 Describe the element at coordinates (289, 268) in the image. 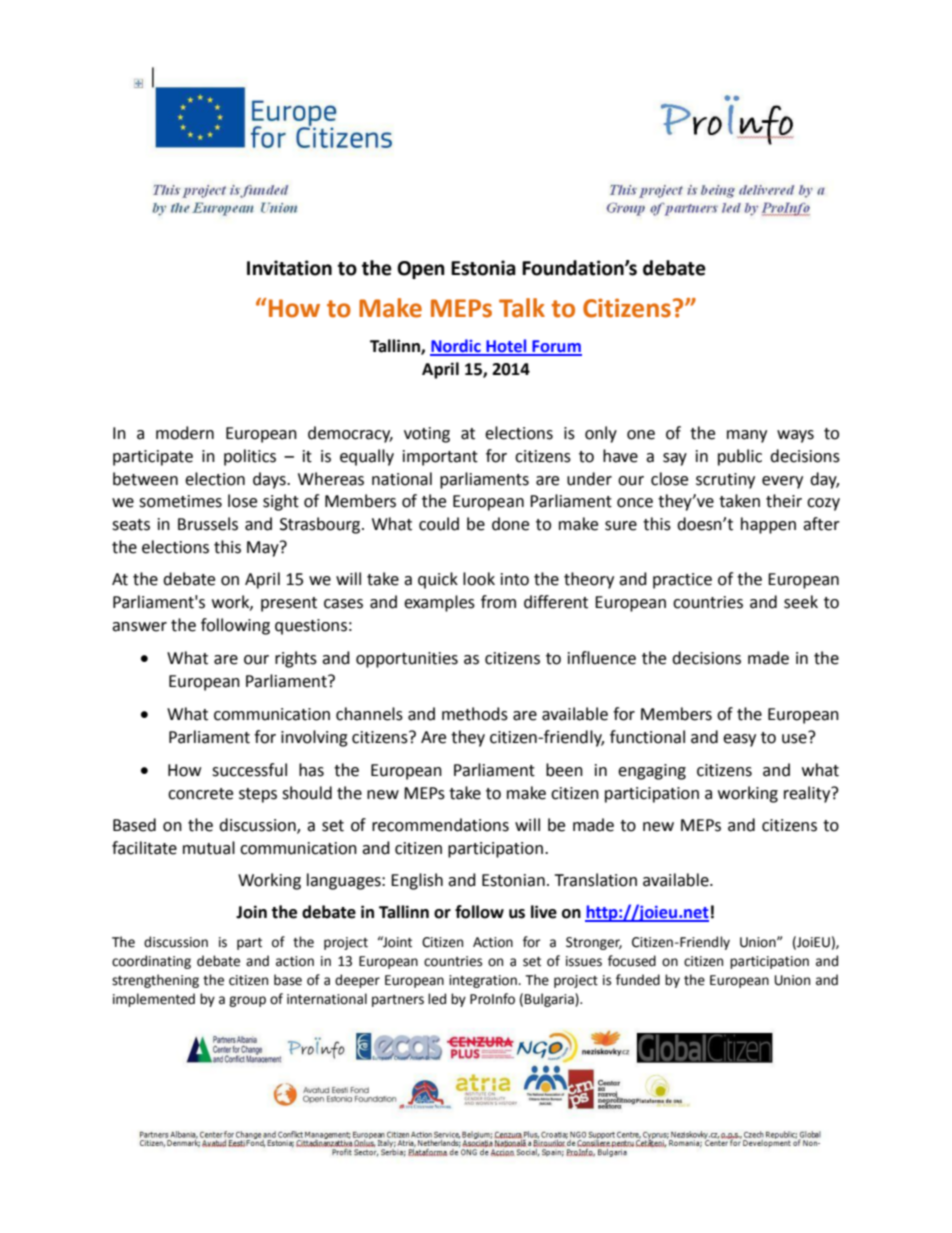

I see `Invitation` at that location.
